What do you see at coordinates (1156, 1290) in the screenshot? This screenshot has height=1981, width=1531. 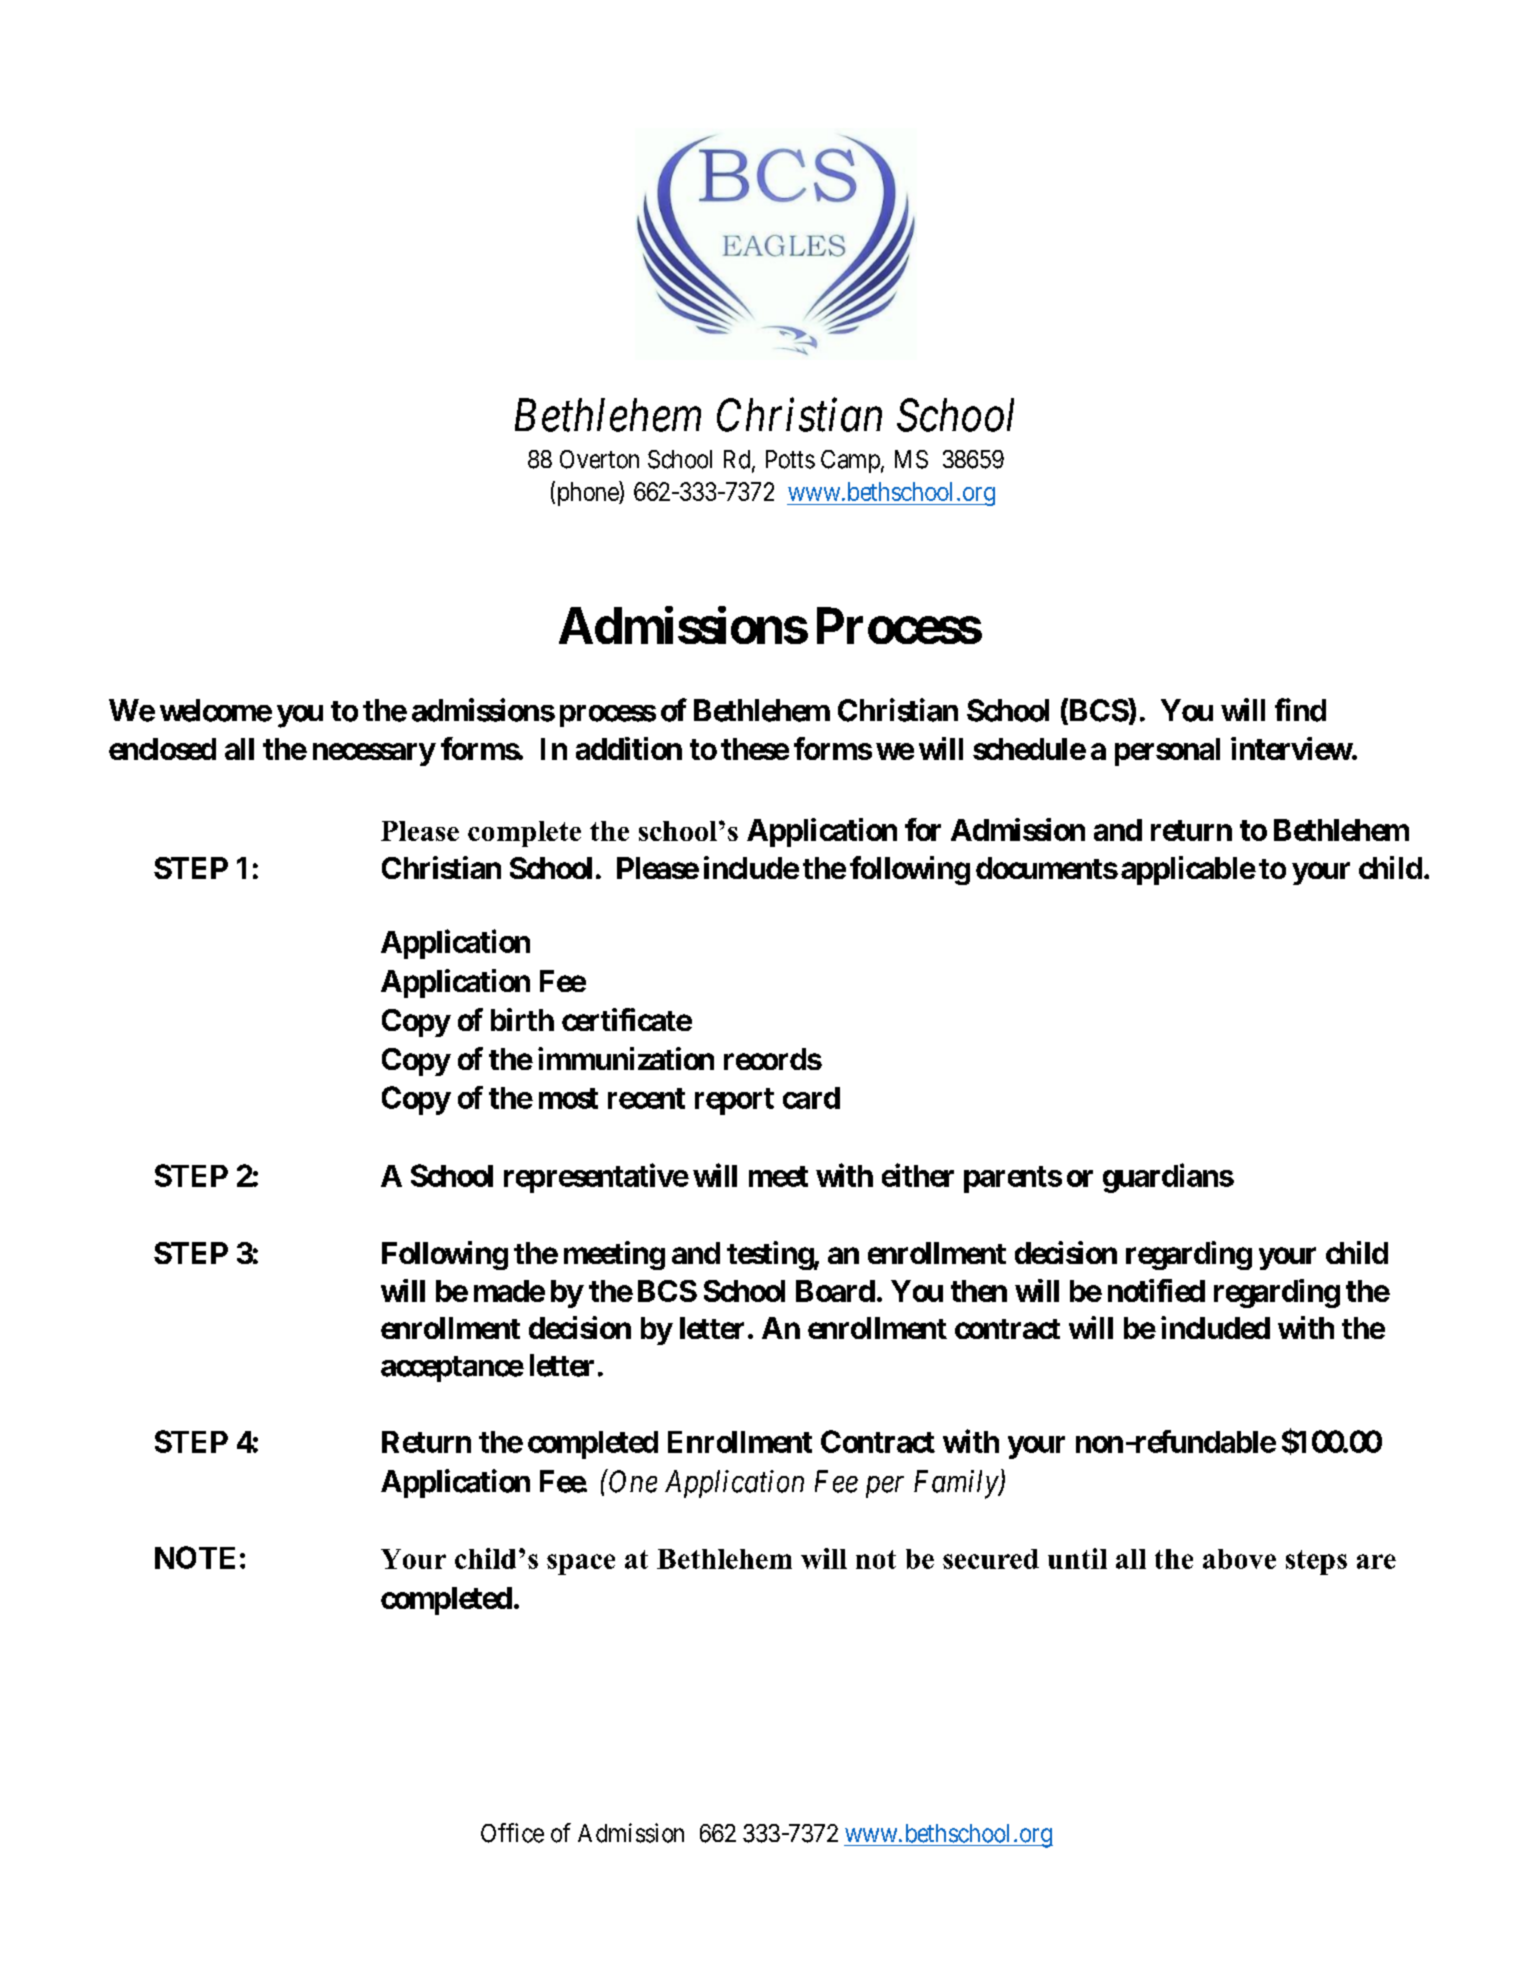 I see `notified` at bounding box center [1156, 1290].
